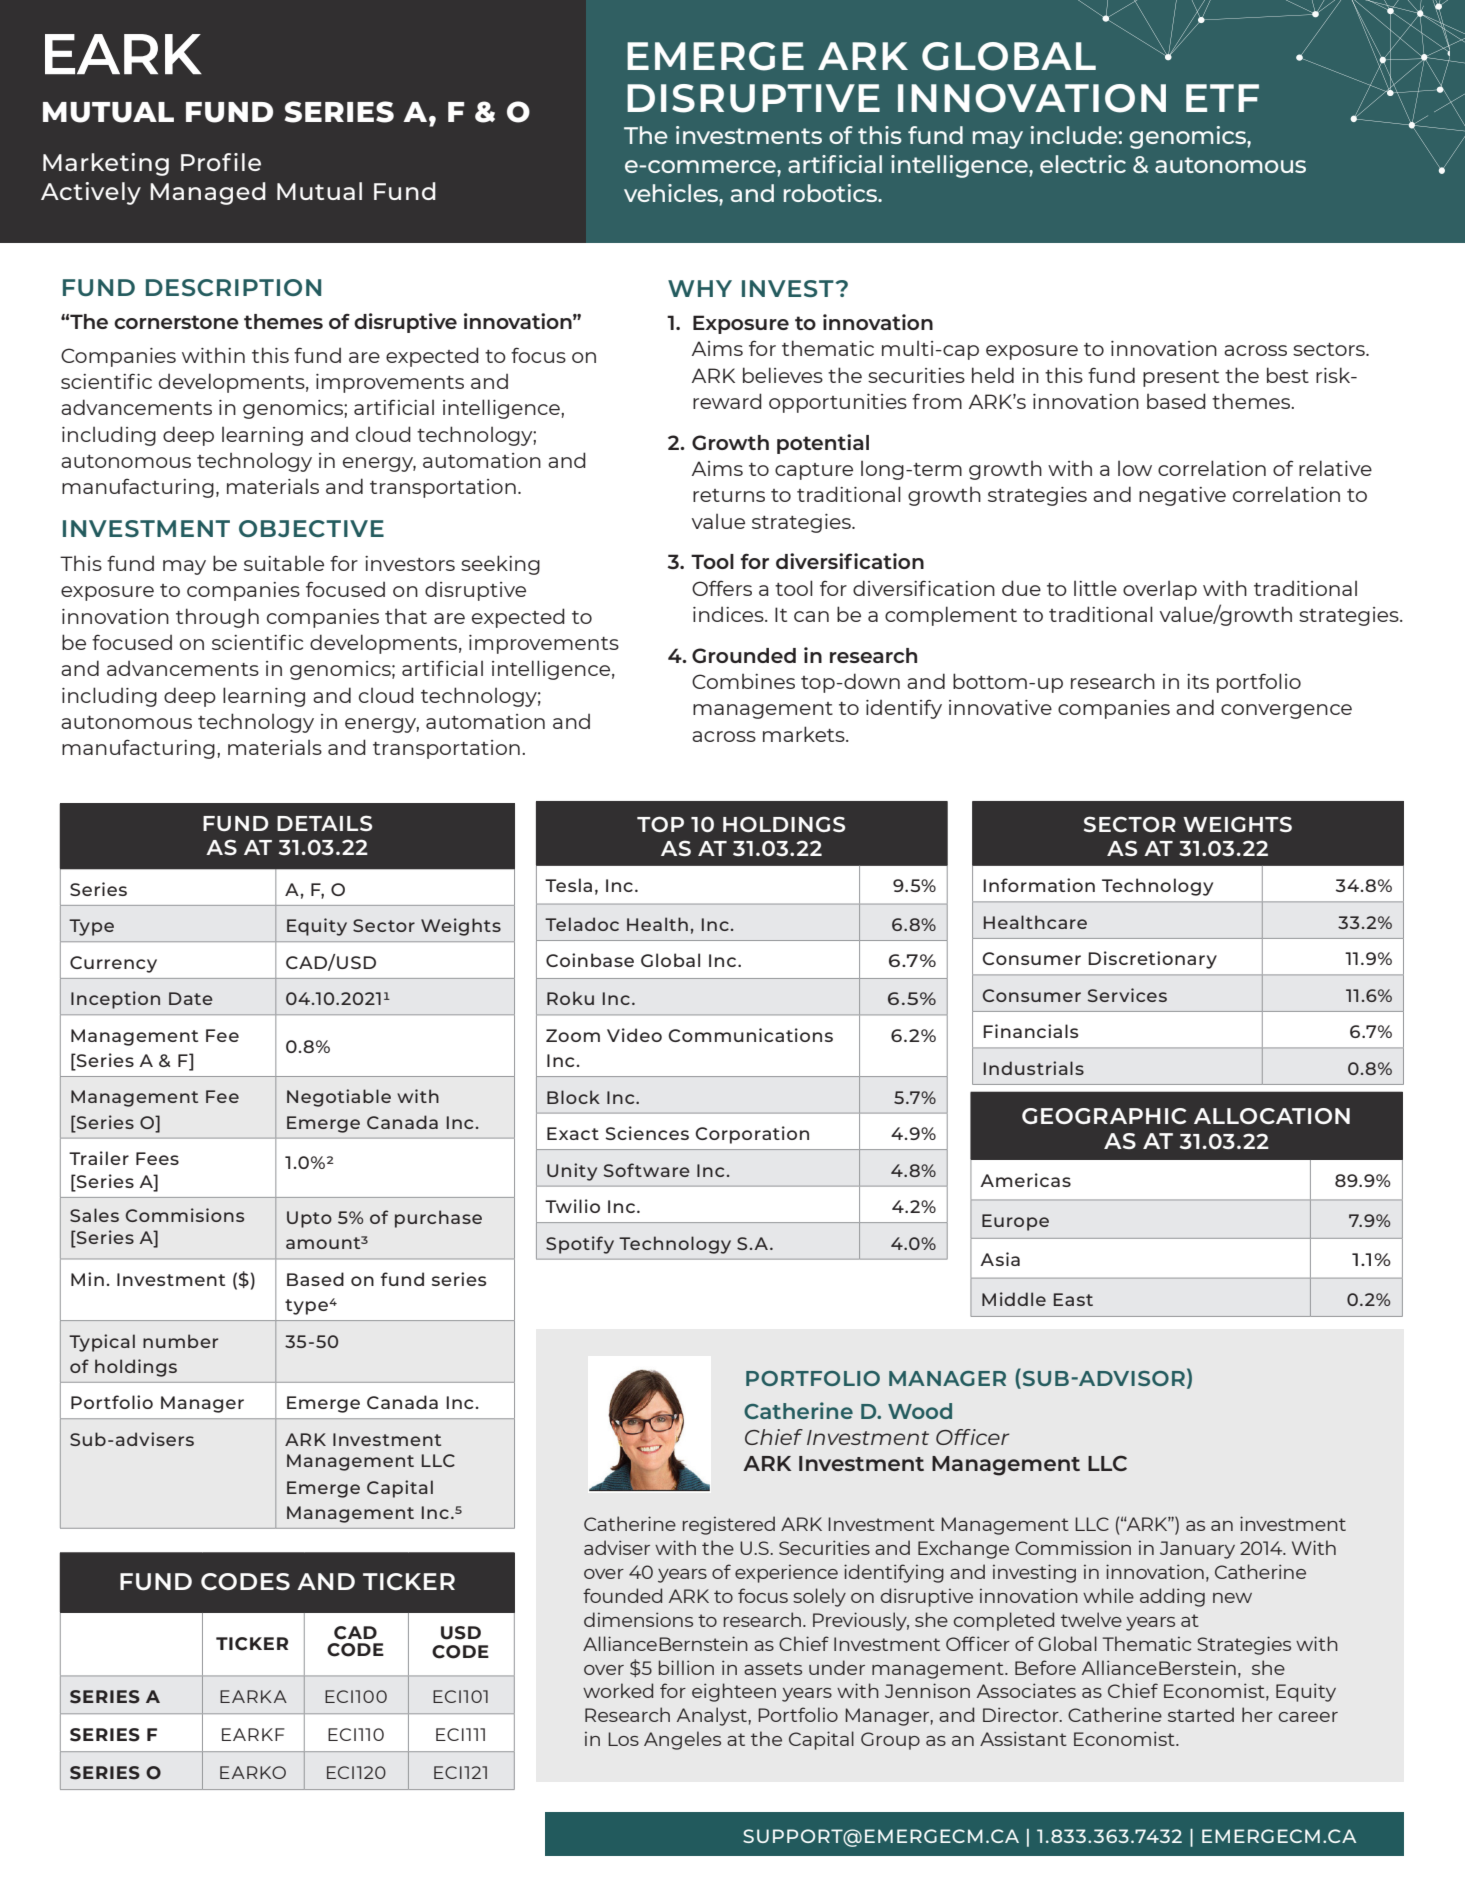  What do you see at coordinates (1073, 1299) in the document?
I see `East` at bounding box center [1073, 1299].
